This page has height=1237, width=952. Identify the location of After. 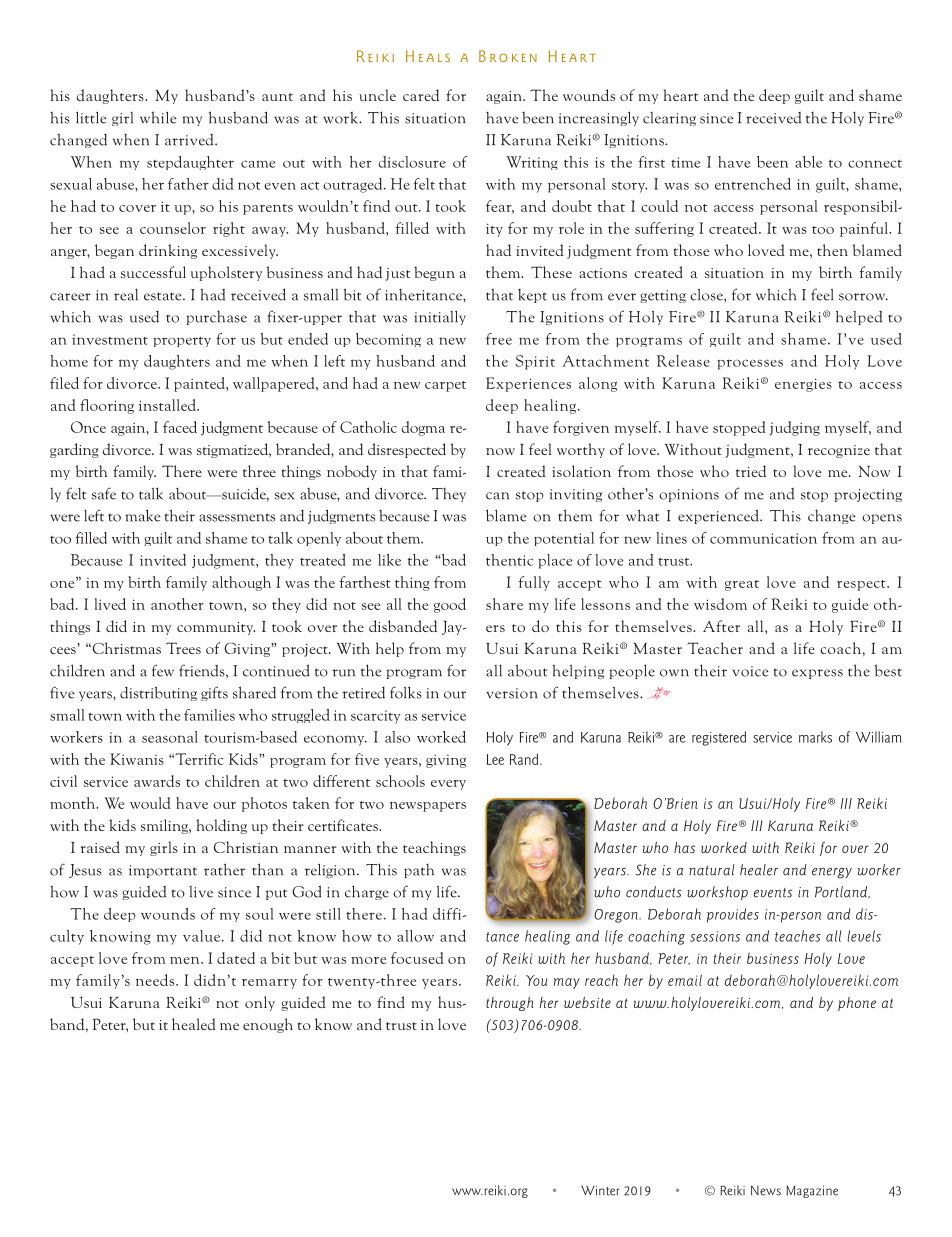
(721, 626).
